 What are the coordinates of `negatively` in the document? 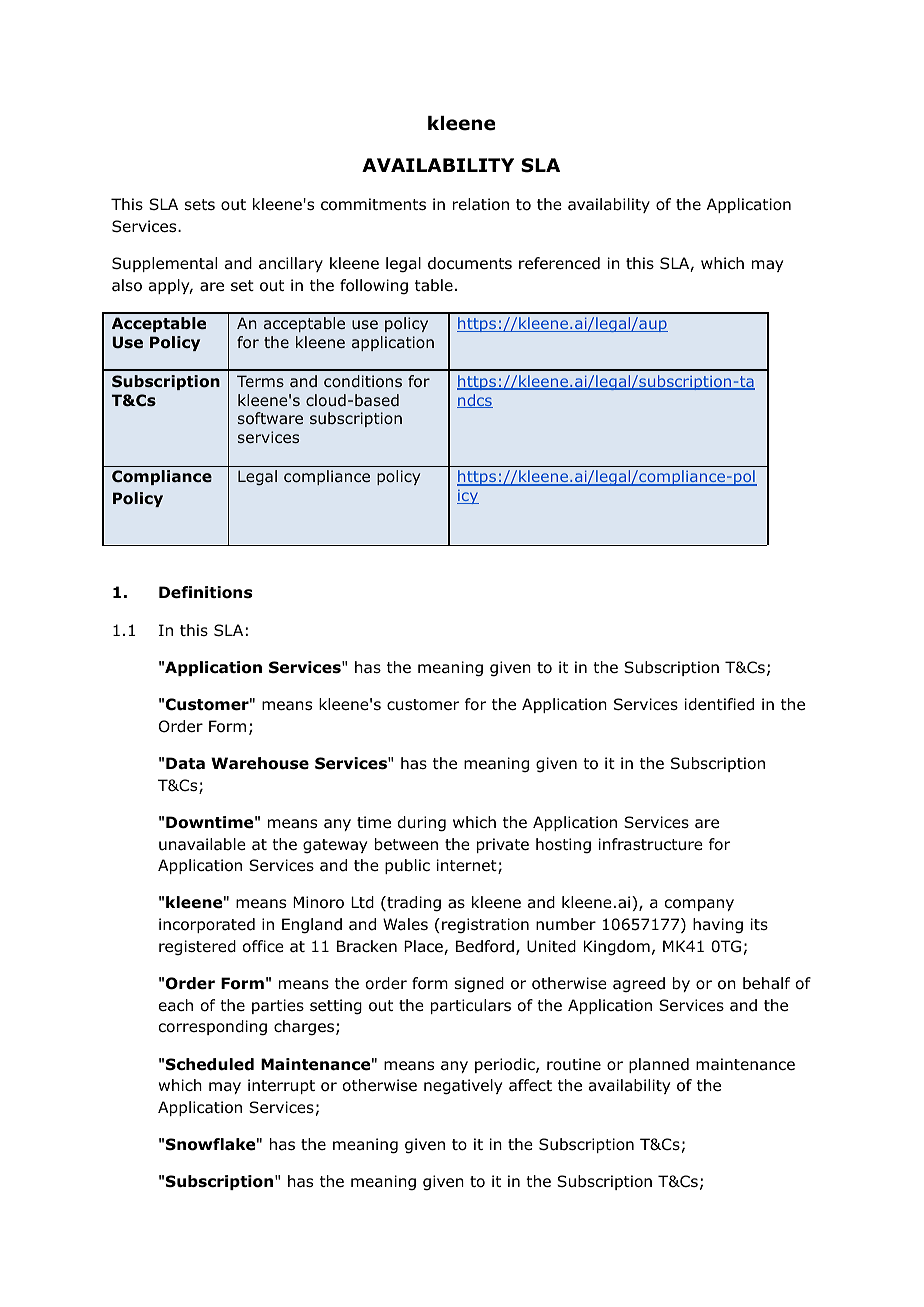 It's located at (463, 1087).
